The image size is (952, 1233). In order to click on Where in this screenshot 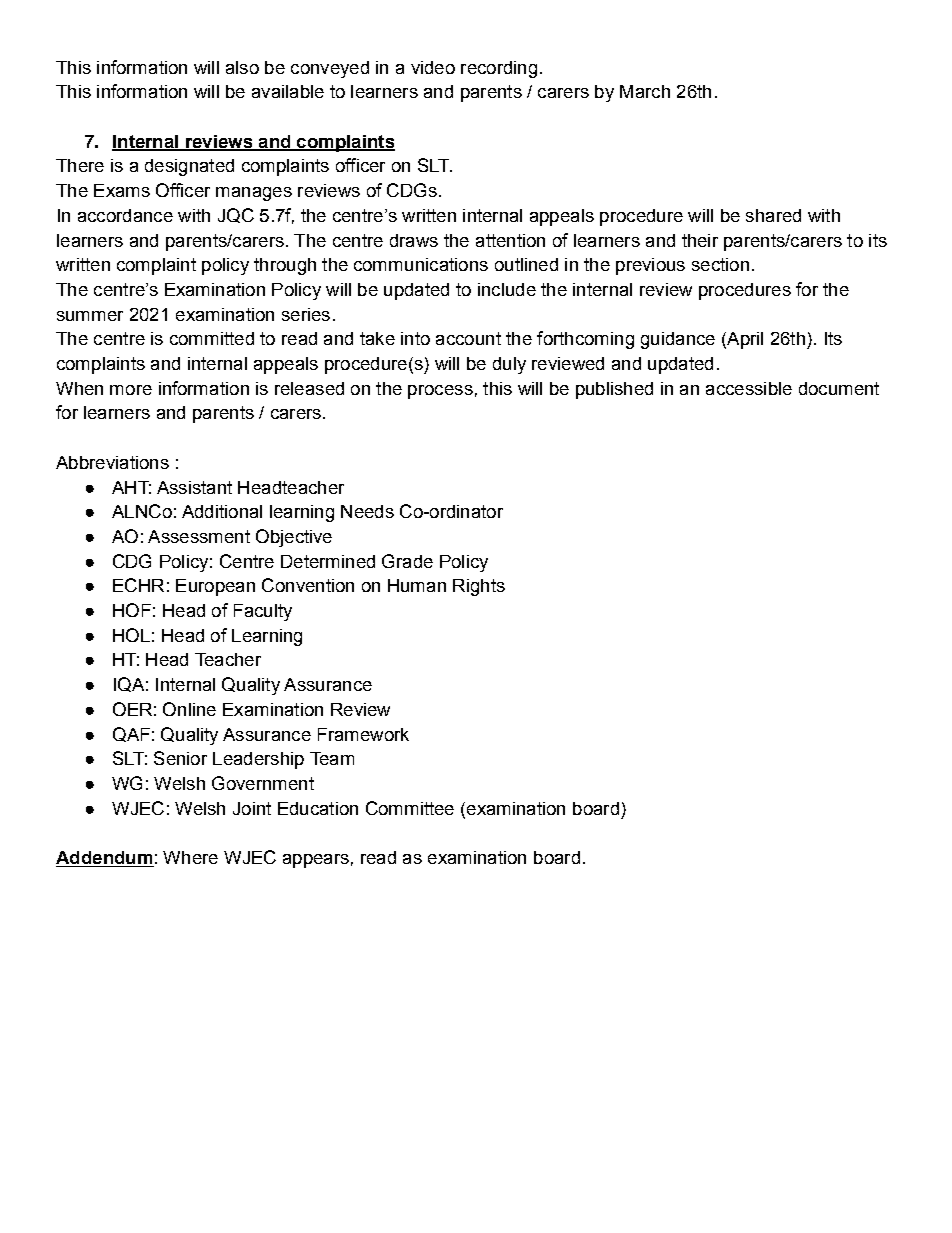, I will do `click(190, 857)`.
